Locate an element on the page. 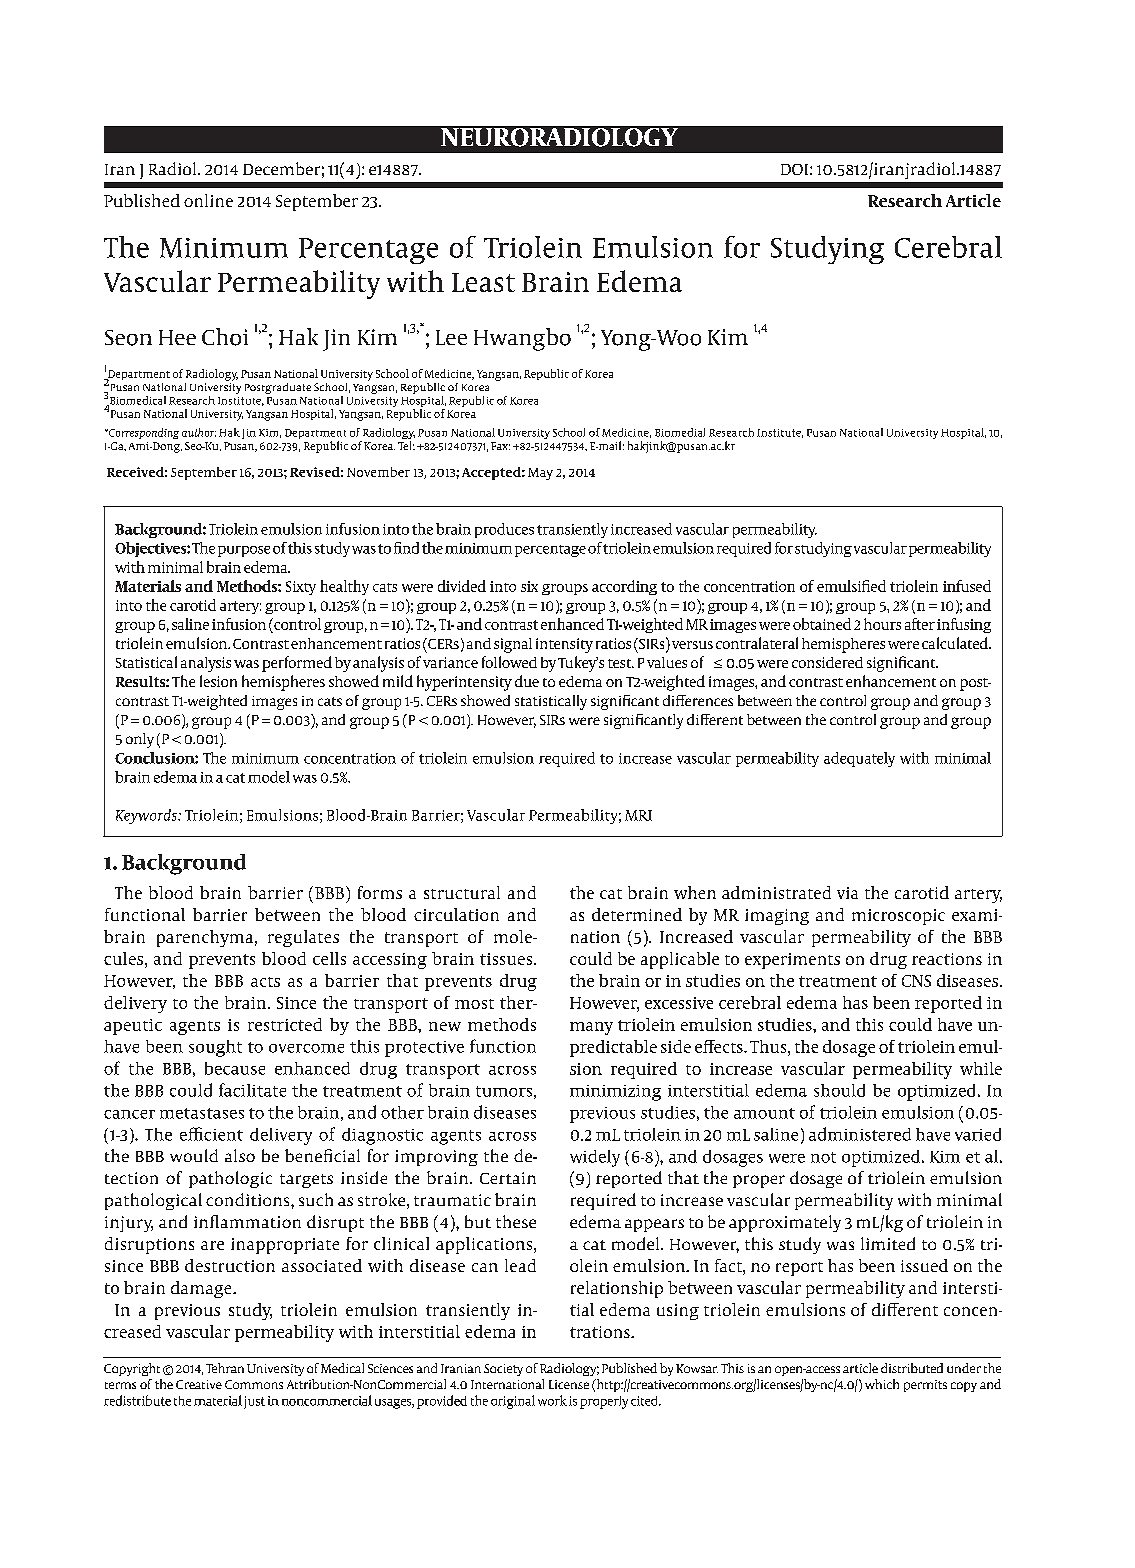 This document has height=1568, width=1135. because is located at coordinates (235, 1068).
